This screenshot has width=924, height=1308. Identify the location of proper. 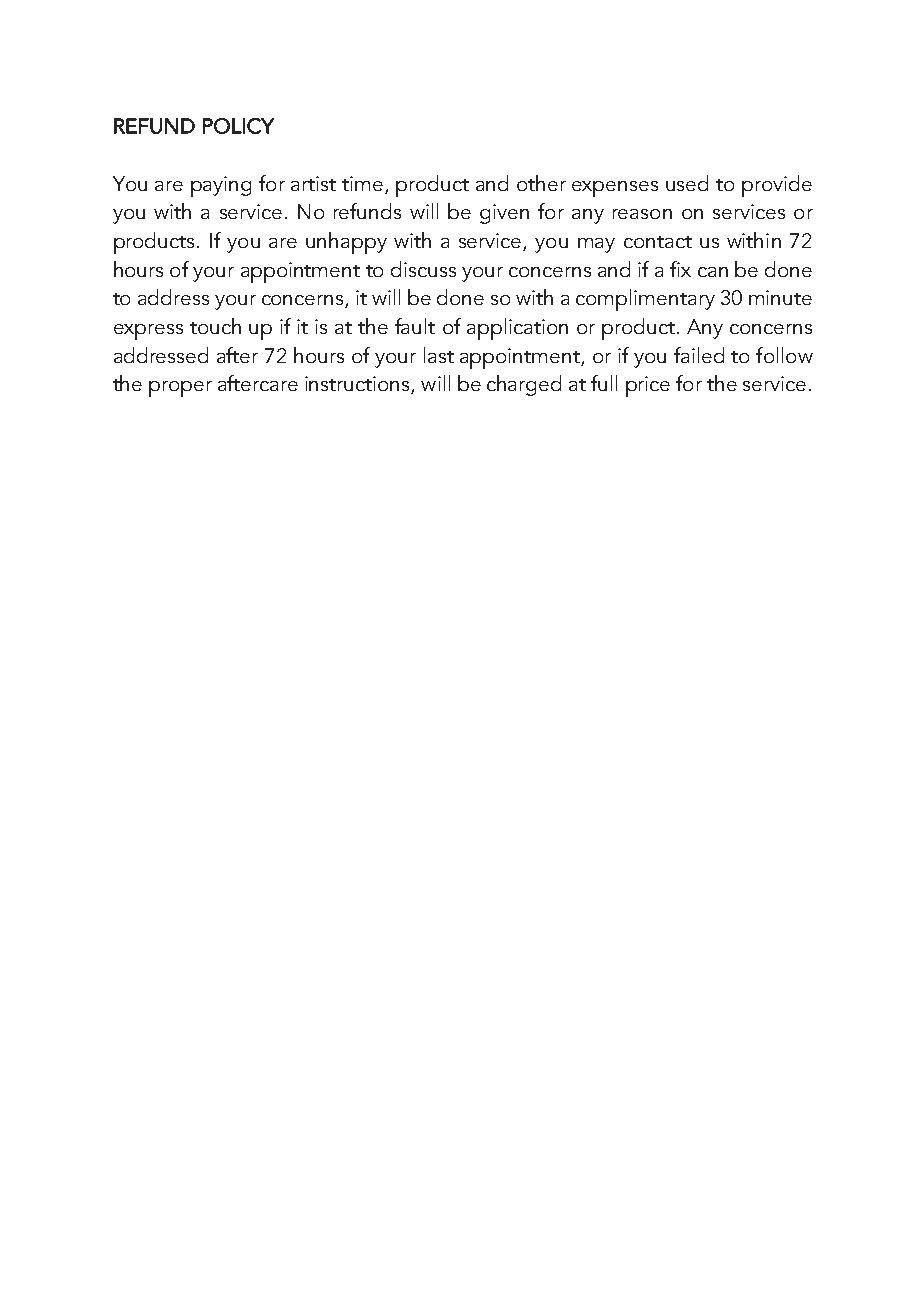
(180, 389).
